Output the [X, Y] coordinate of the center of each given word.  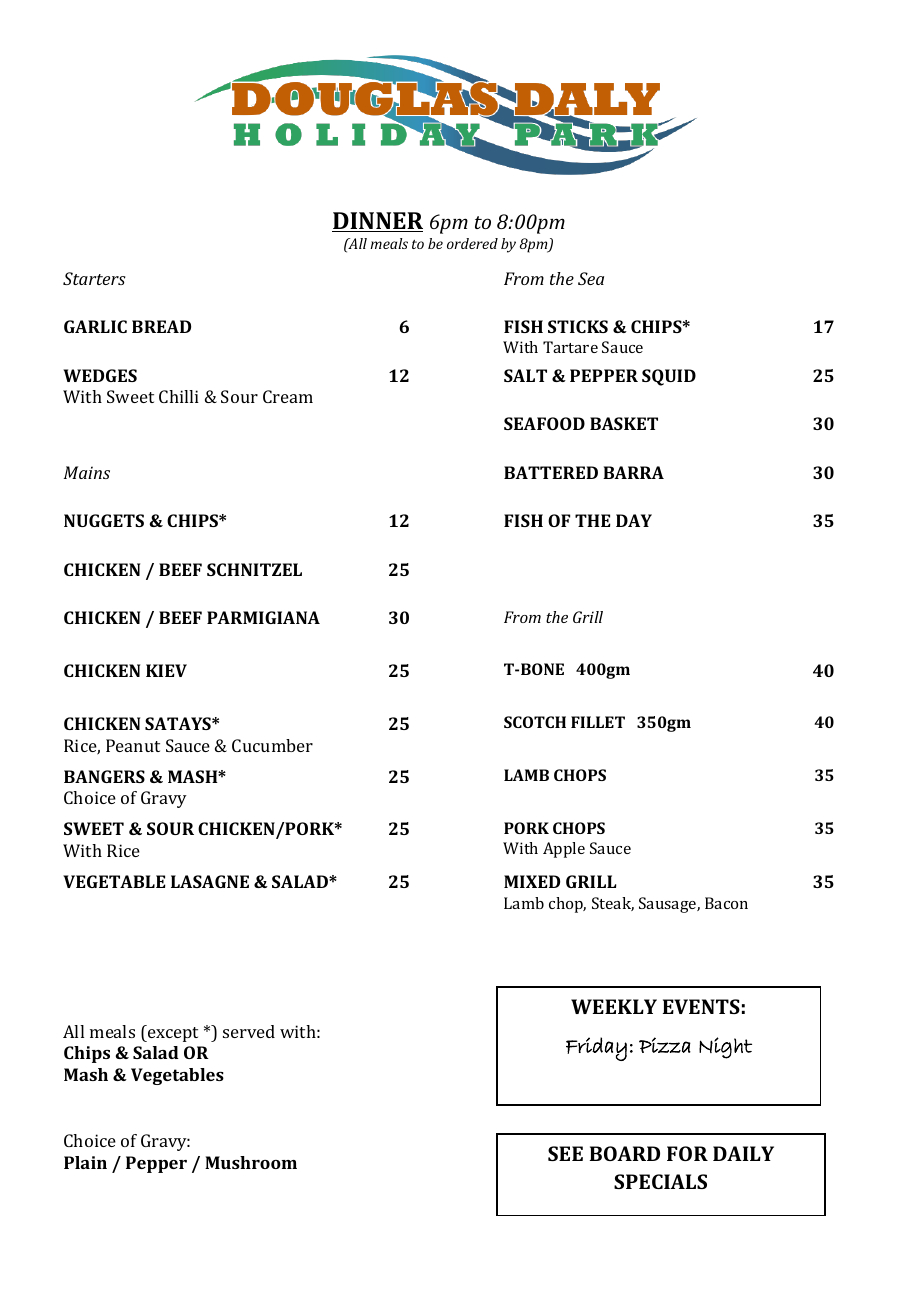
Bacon [726, 903]
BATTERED [551, 472]
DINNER [377, 222]
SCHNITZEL [254, 569]
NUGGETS [104, 520]
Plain [85, 1162]
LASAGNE [210, 881]
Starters [94, 278]
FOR [687, 1153]
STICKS [578, 326]
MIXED [532, 881]
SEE [565, 1153]
